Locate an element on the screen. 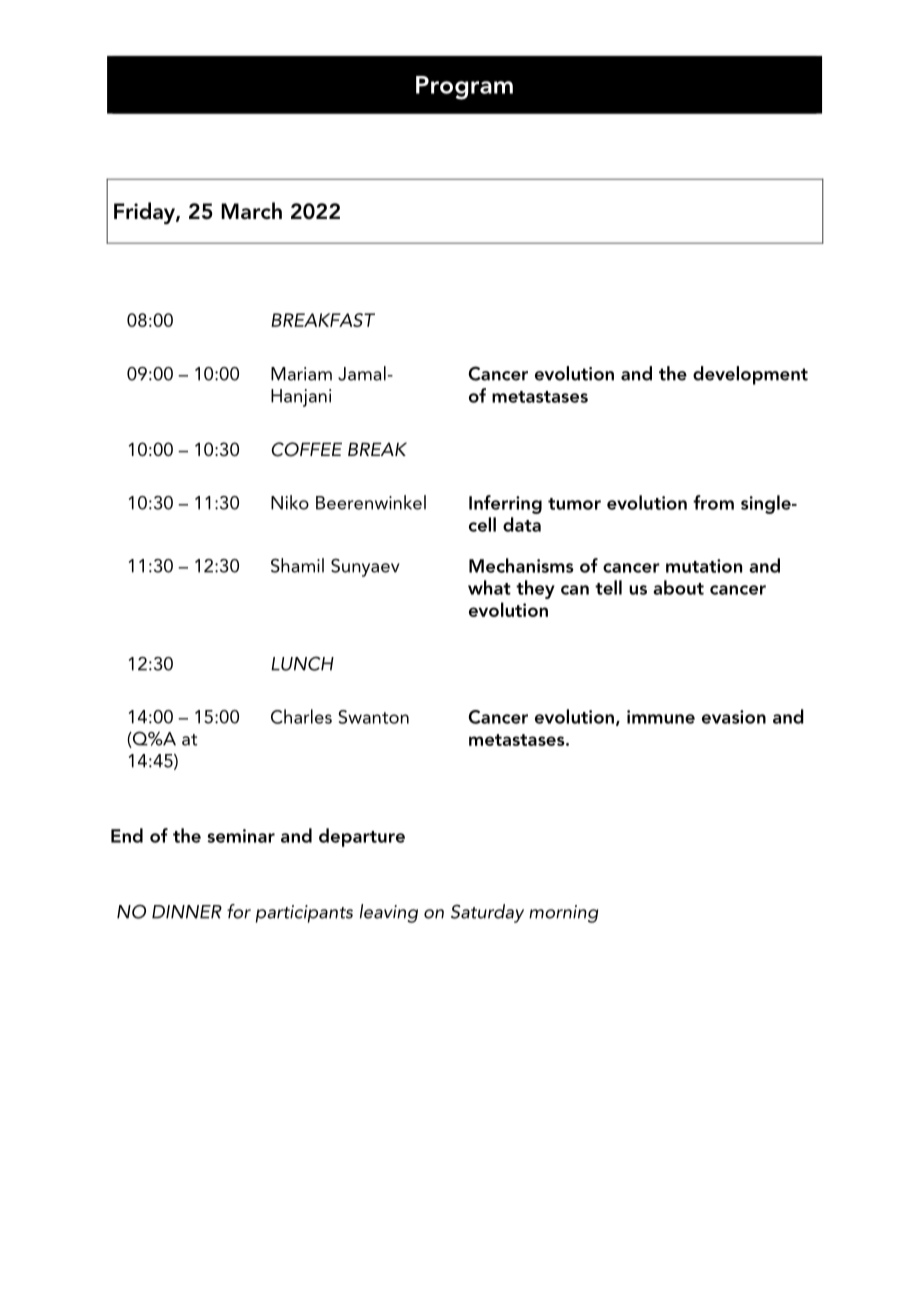 The height and width of the screenshot is (1308, 924). March is located at coordinates (251, 211).
